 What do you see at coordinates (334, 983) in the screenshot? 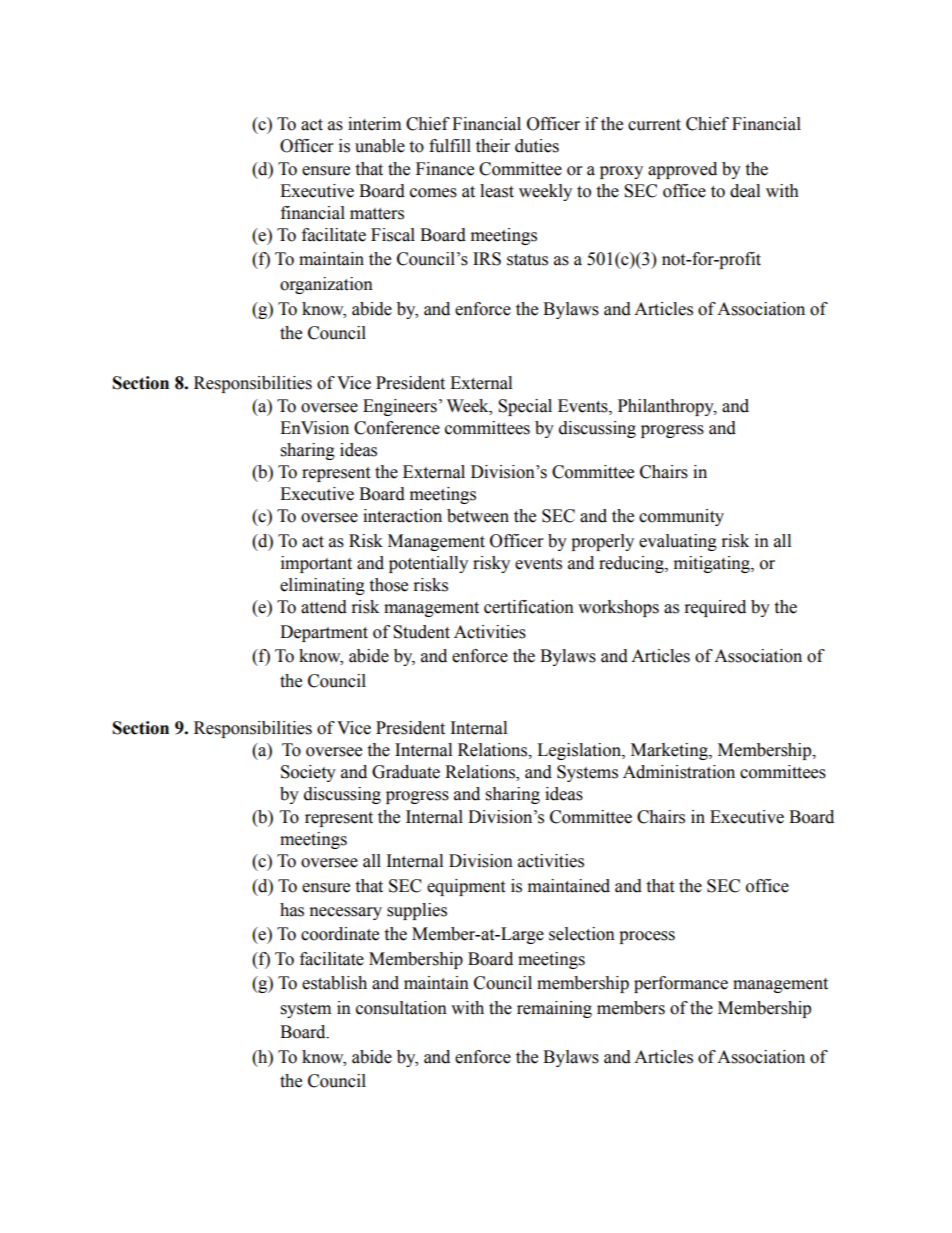
I see `establish` at bounding box center [334, 983].
